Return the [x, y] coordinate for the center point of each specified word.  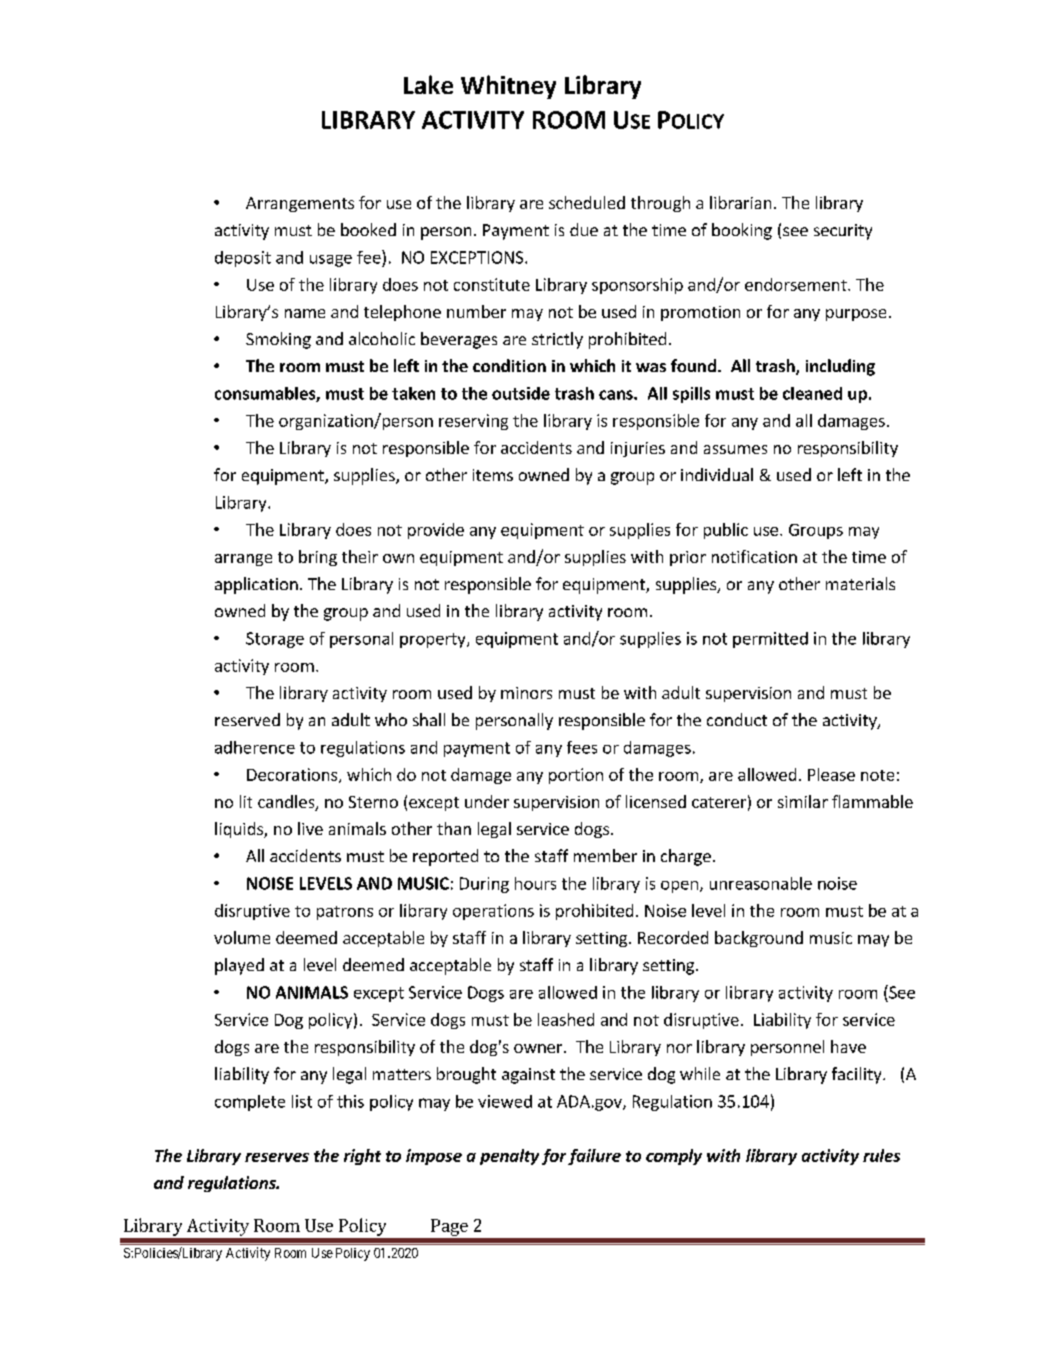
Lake [428, 84]
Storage [275, 640]
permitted [770, 640]
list [302, 1101]
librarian [740, 202]
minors [526, 693]
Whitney [508, 87]
